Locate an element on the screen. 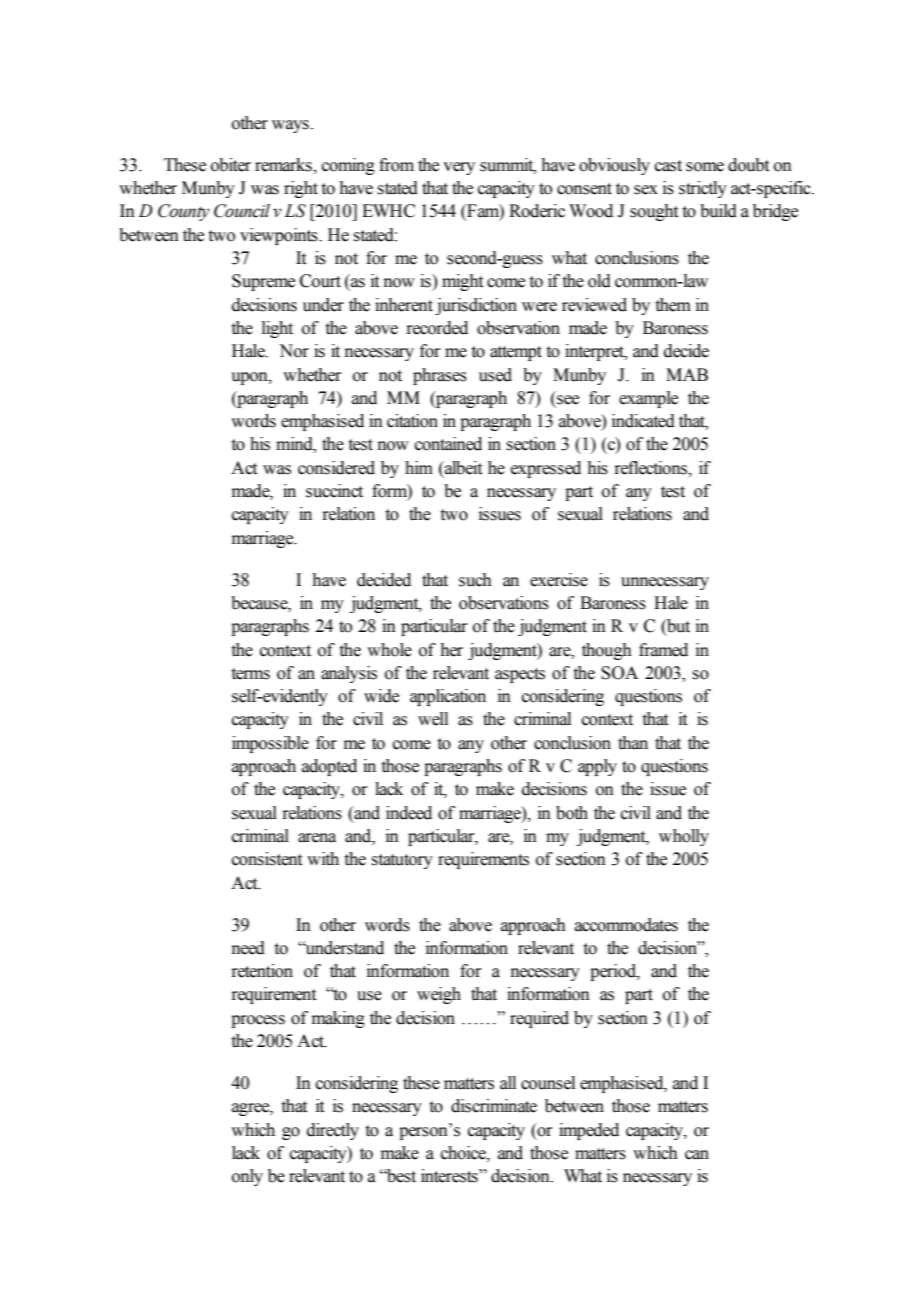  very is located at coordinates (459, 168).
